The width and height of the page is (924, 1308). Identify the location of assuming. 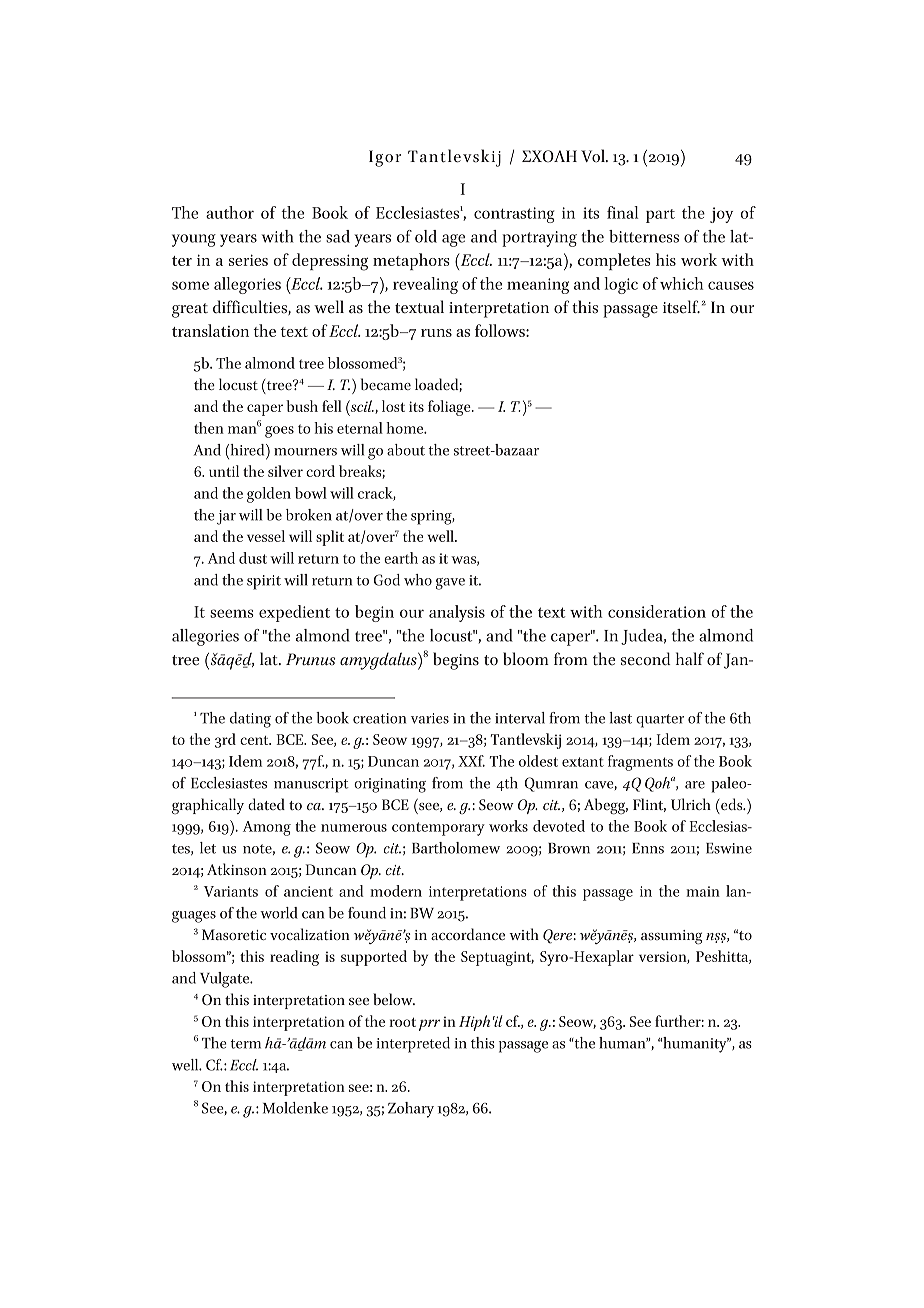
(671, 937).
